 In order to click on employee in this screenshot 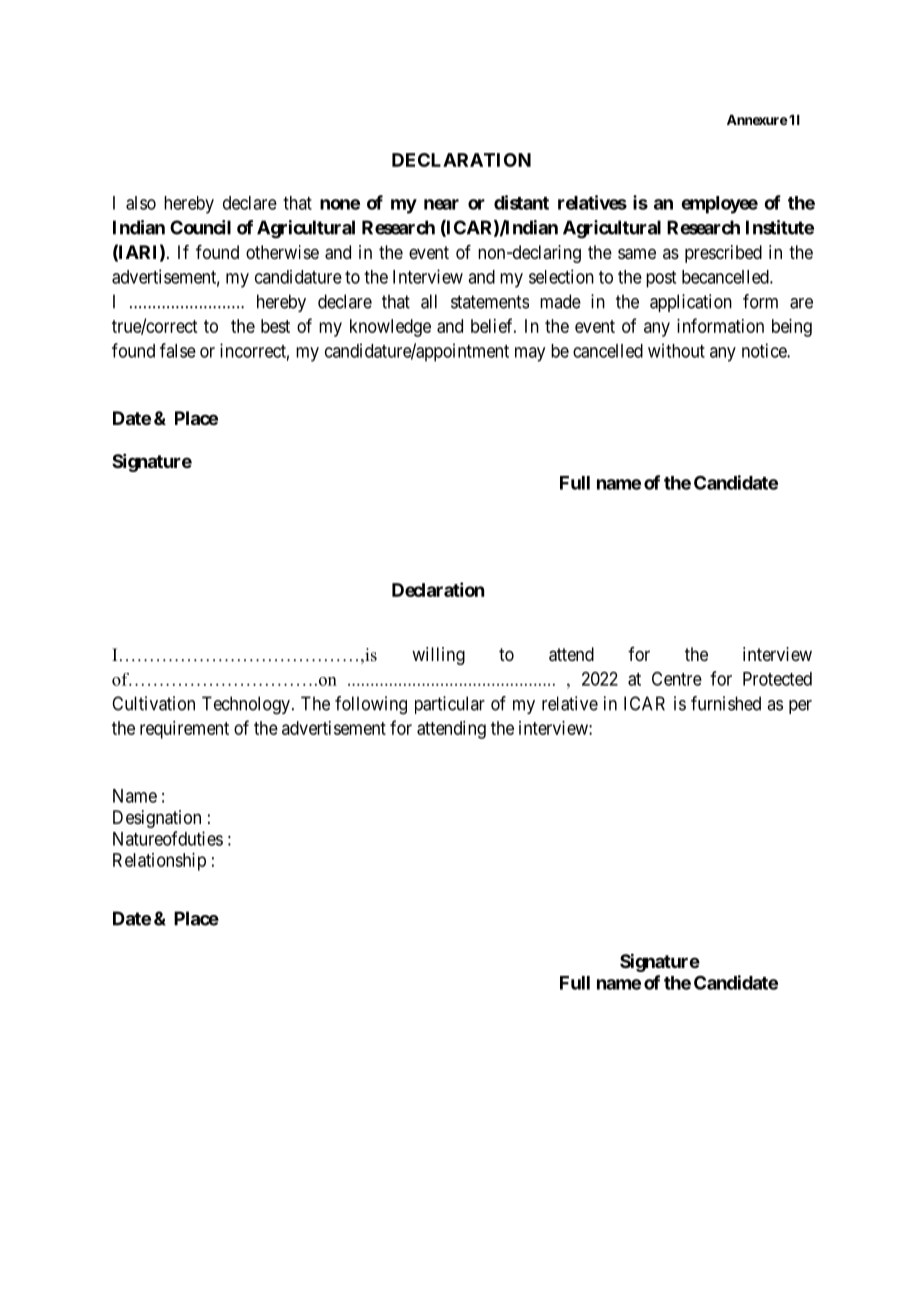, I will do `click(719, 205)`.
